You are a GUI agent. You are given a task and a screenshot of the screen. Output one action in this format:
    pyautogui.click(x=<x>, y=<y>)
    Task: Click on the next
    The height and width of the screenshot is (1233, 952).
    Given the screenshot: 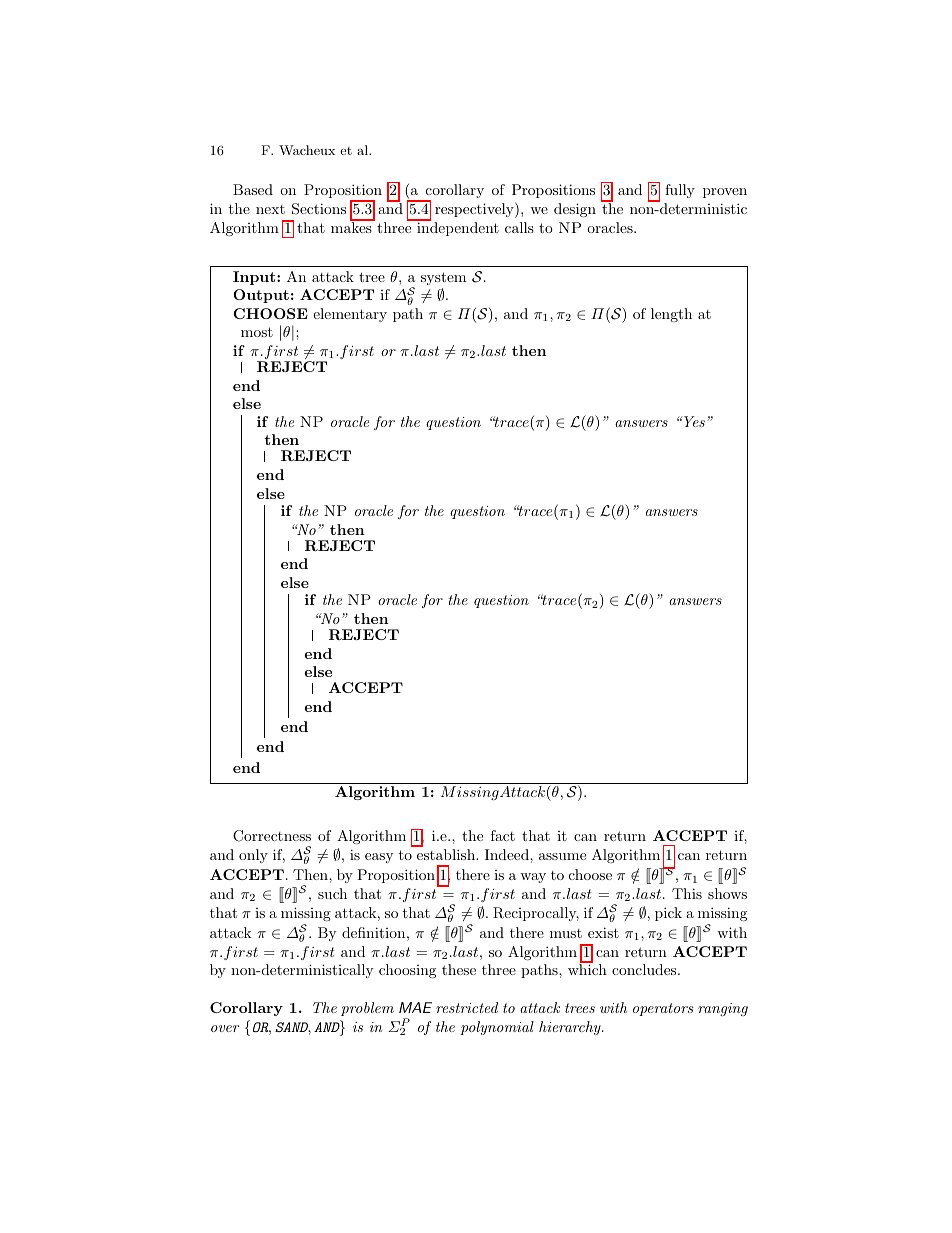 What is the action you would take?
    pyautogui.click(x=270, y=209)
